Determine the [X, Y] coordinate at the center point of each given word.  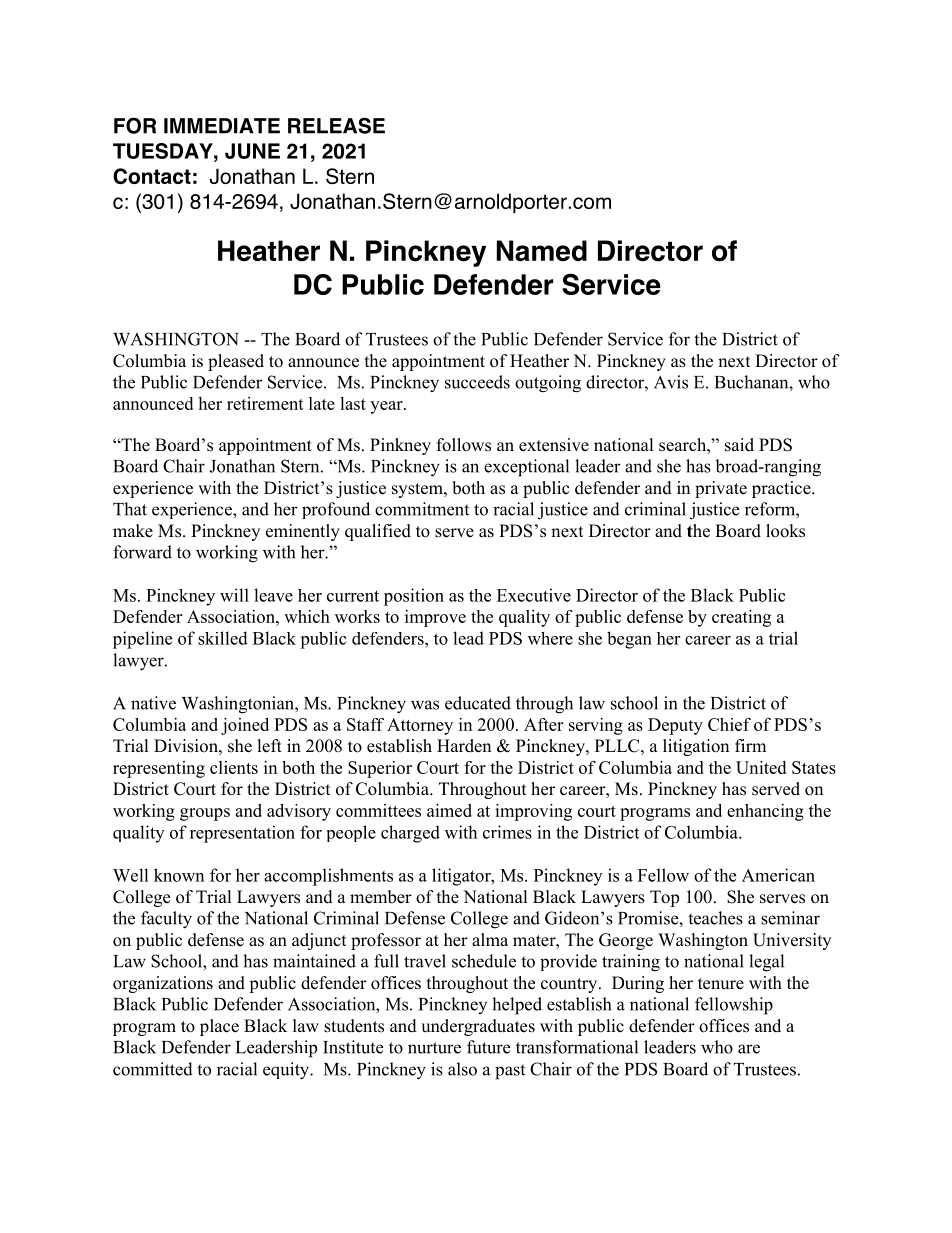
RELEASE [336, 125]
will [234, 595]
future [488, 1047]
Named [542, 251]
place [219, 1027]
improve [435, 618]
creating [741, 618]
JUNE [252, 151]
